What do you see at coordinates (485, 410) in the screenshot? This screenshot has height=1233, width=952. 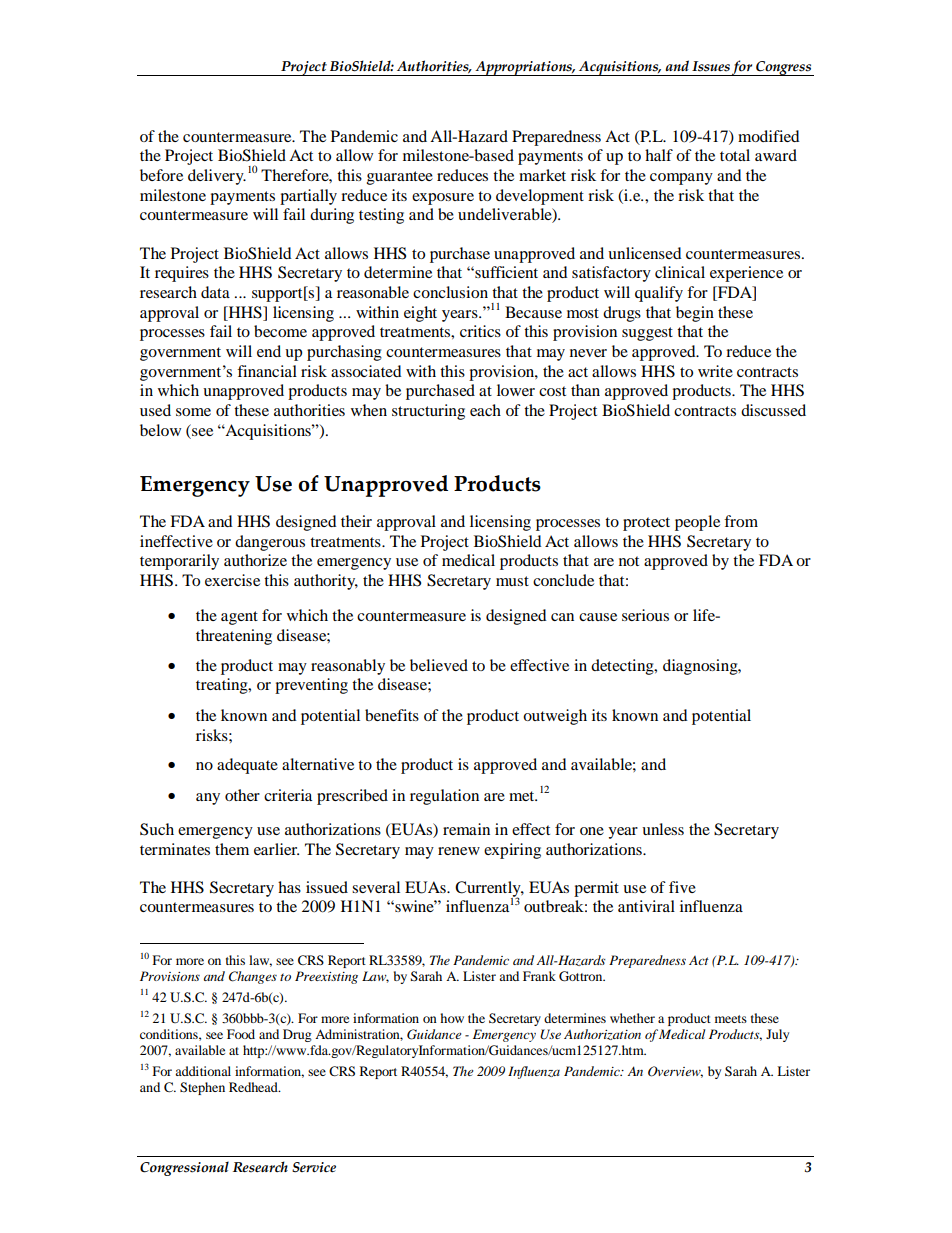 I see `each` at bounding box center [485, 410].
